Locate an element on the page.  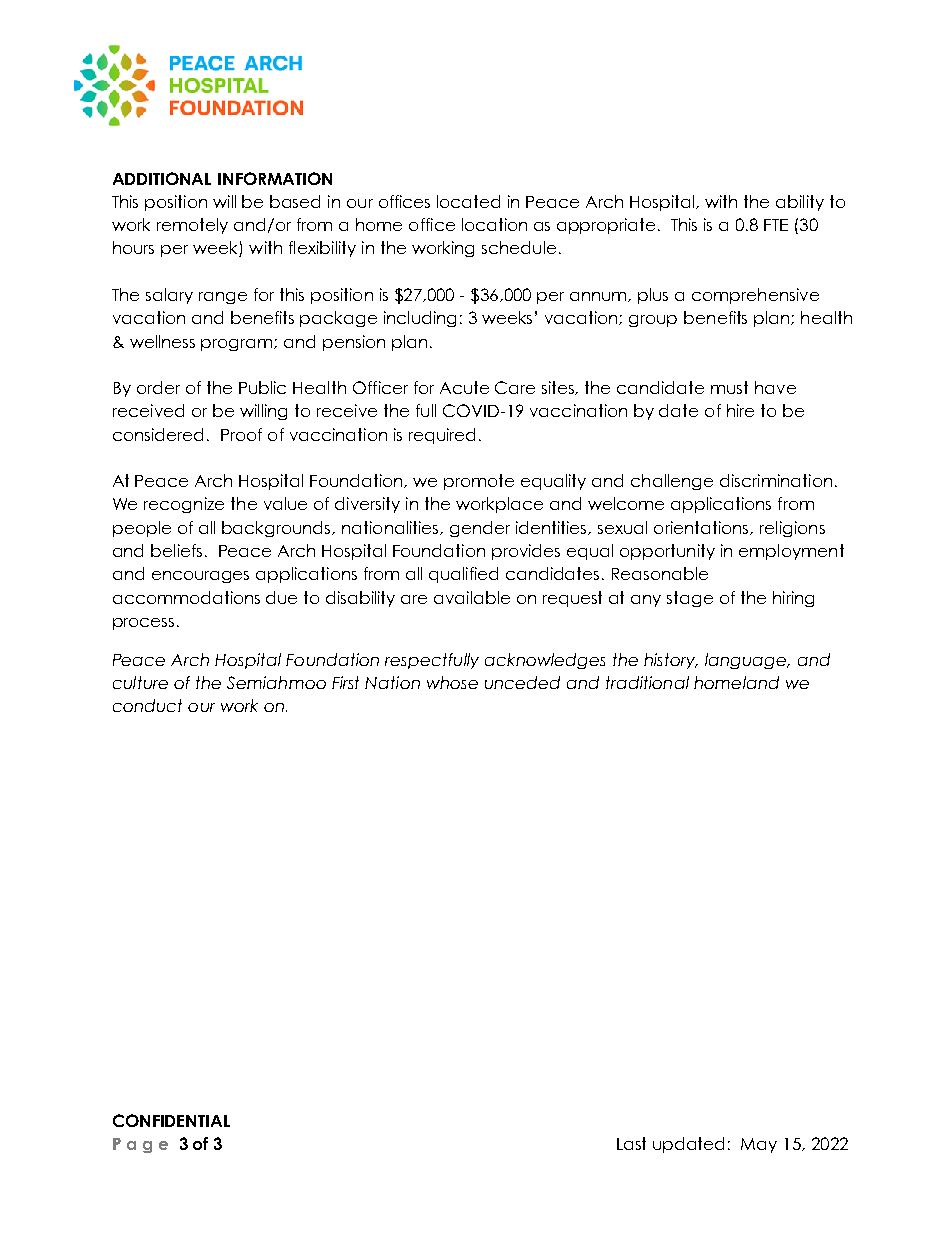
remotely is located at coordinates (192, 226).
